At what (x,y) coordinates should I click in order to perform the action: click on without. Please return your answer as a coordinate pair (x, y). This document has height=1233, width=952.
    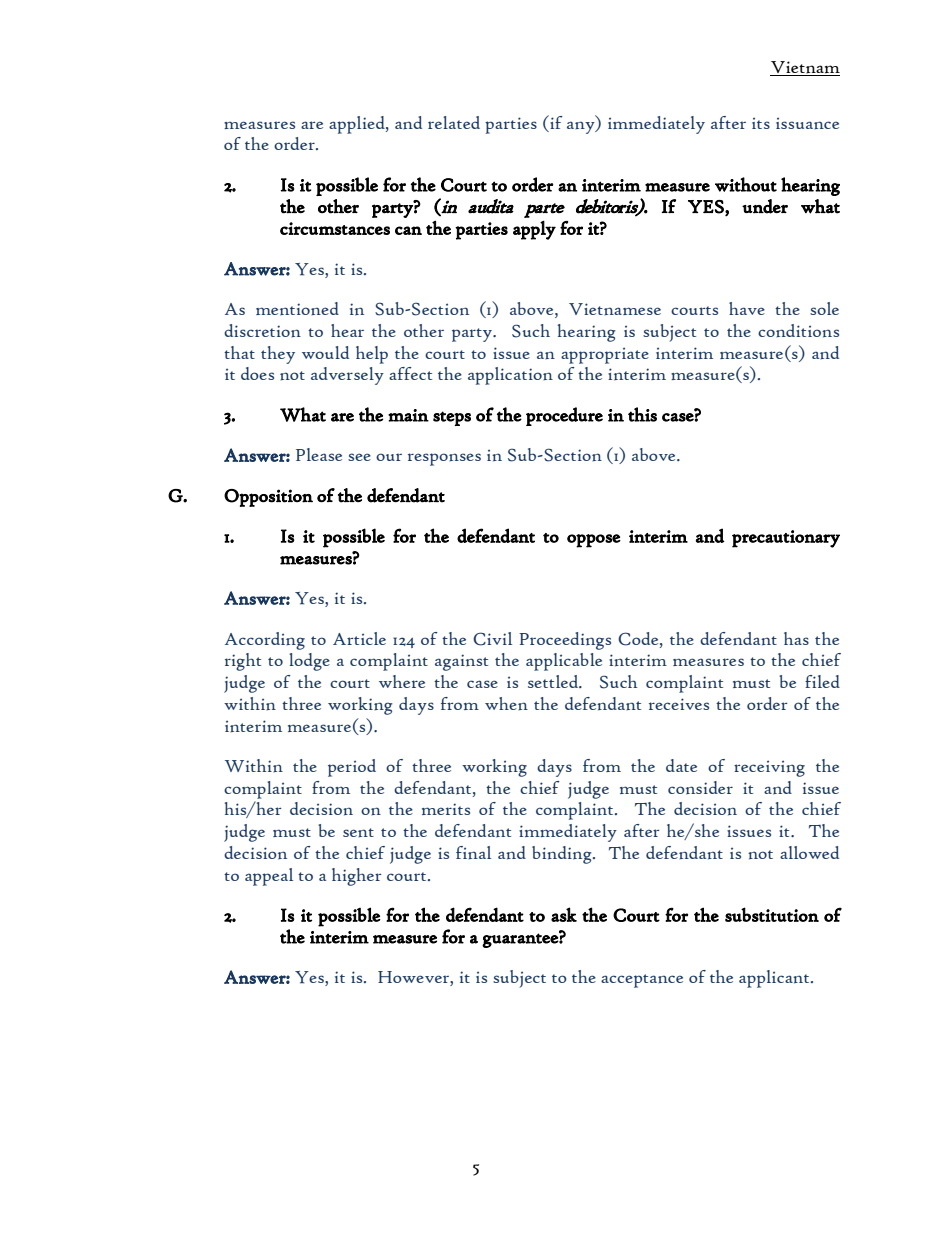
    Looking at the image, I should click on (746, 184).
